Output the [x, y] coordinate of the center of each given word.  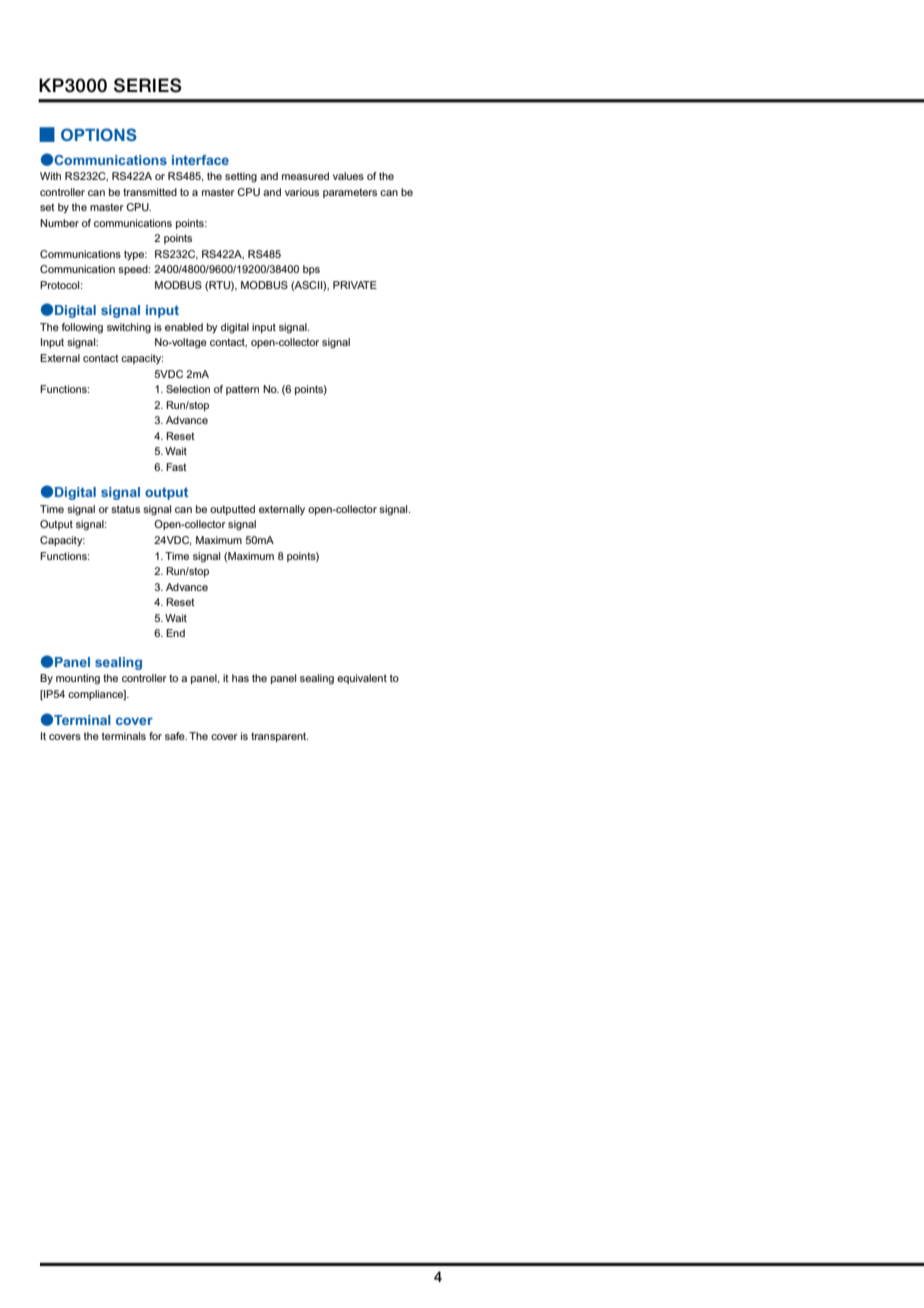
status [125, 509]
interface [200, 160]
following [82, 328]
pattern [242, 390]
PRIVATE [355, 285]
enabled [184, 327]
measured [305, 176]
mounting [78, 679]
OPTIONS [99, 134]
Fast [176, 467]
